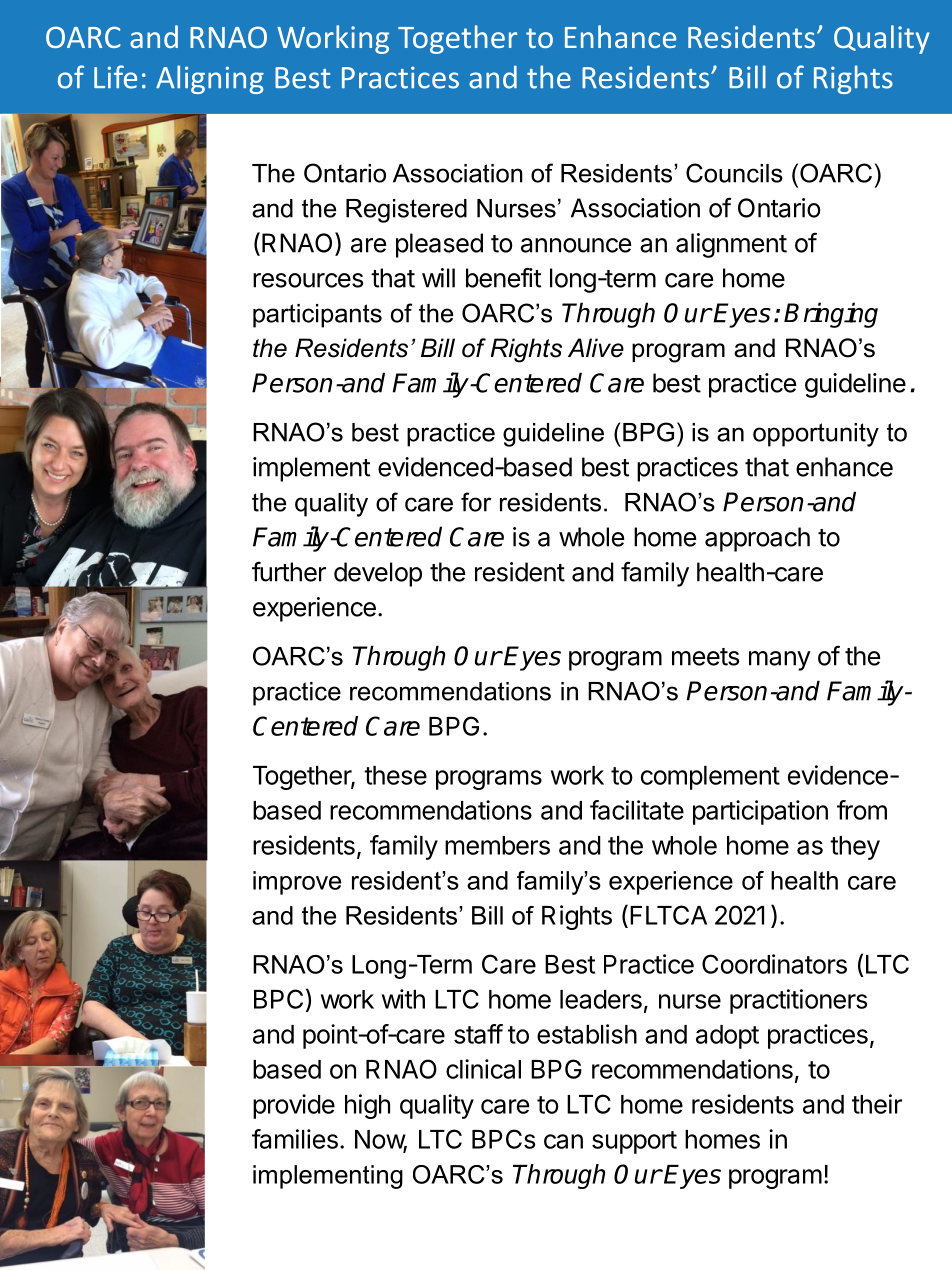  I want to click on provide, so click(294, 1106).
